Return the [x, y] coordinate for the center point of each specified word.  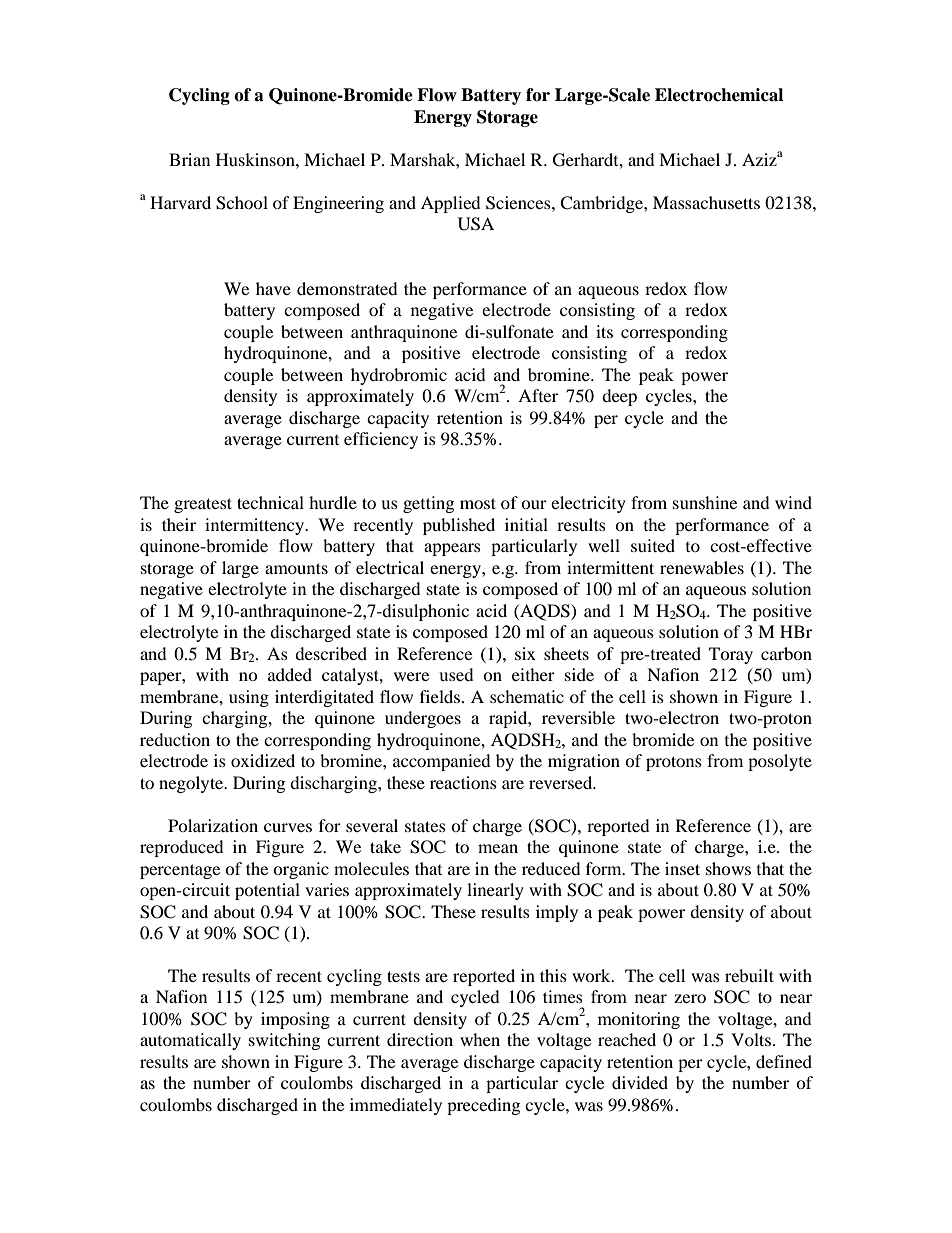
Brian [189, 159]
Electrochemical [719, 95]
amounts [296, 568]
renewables [702, 567]
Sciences [519, 203]
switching [284, 1041]
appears [452, 549]
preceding [483, 1106]
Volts [751, 1039]
